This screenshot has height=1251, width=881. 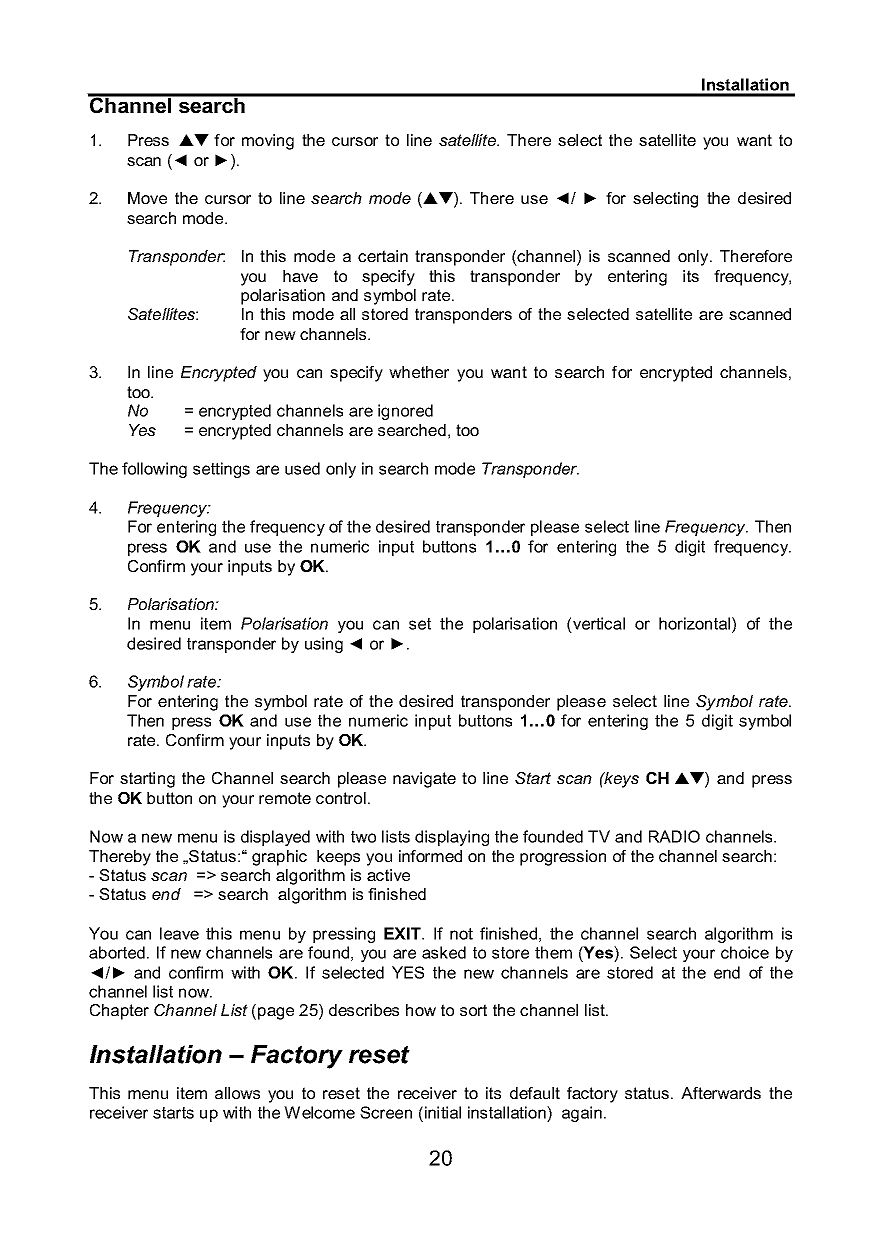 What do you see at coordinates (403, 933) in the screenshot?
I see `EXIT` at bounding box center [403, 933].
